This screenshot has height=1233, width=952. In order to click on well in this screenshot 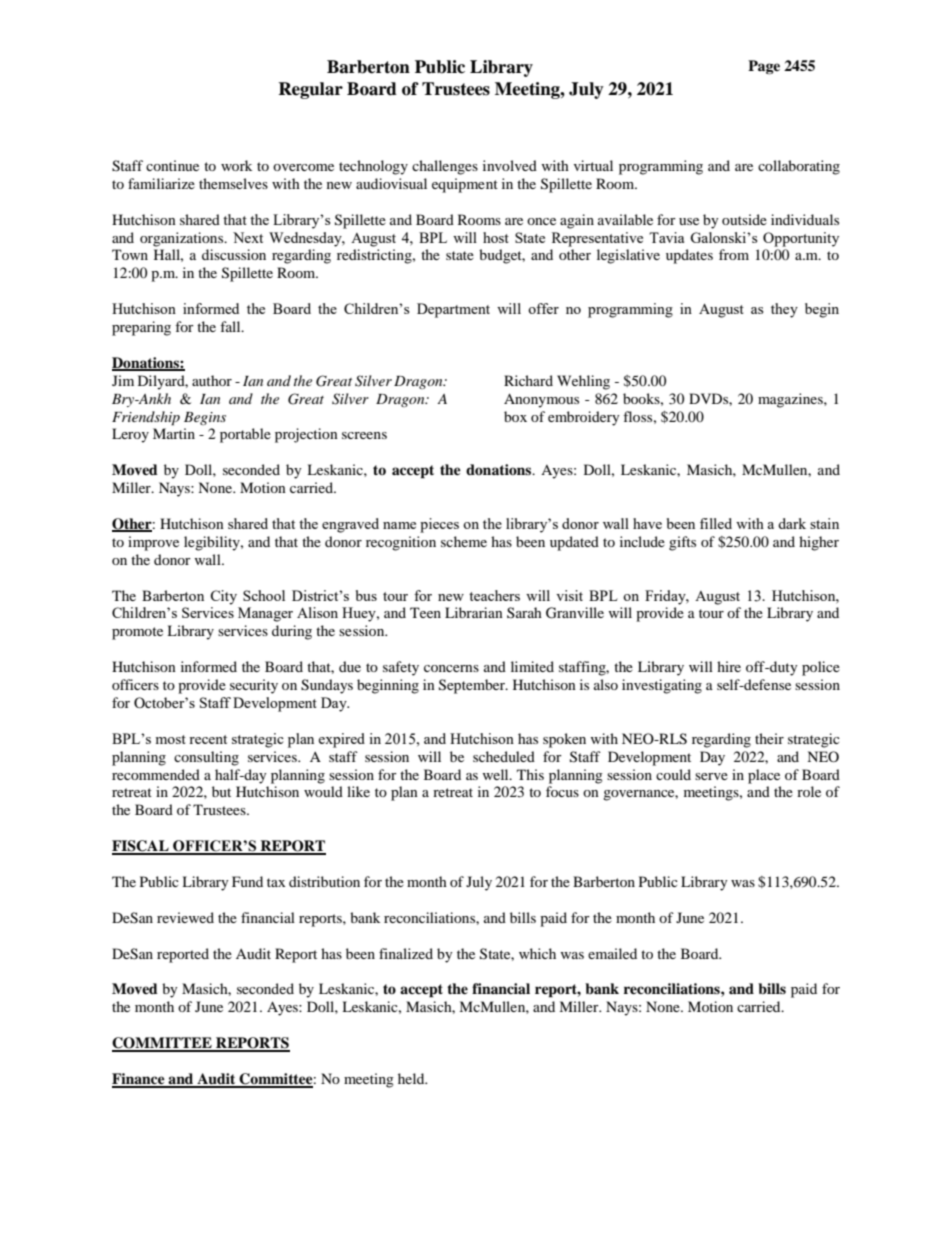, I will do `click(496, 774)`.
